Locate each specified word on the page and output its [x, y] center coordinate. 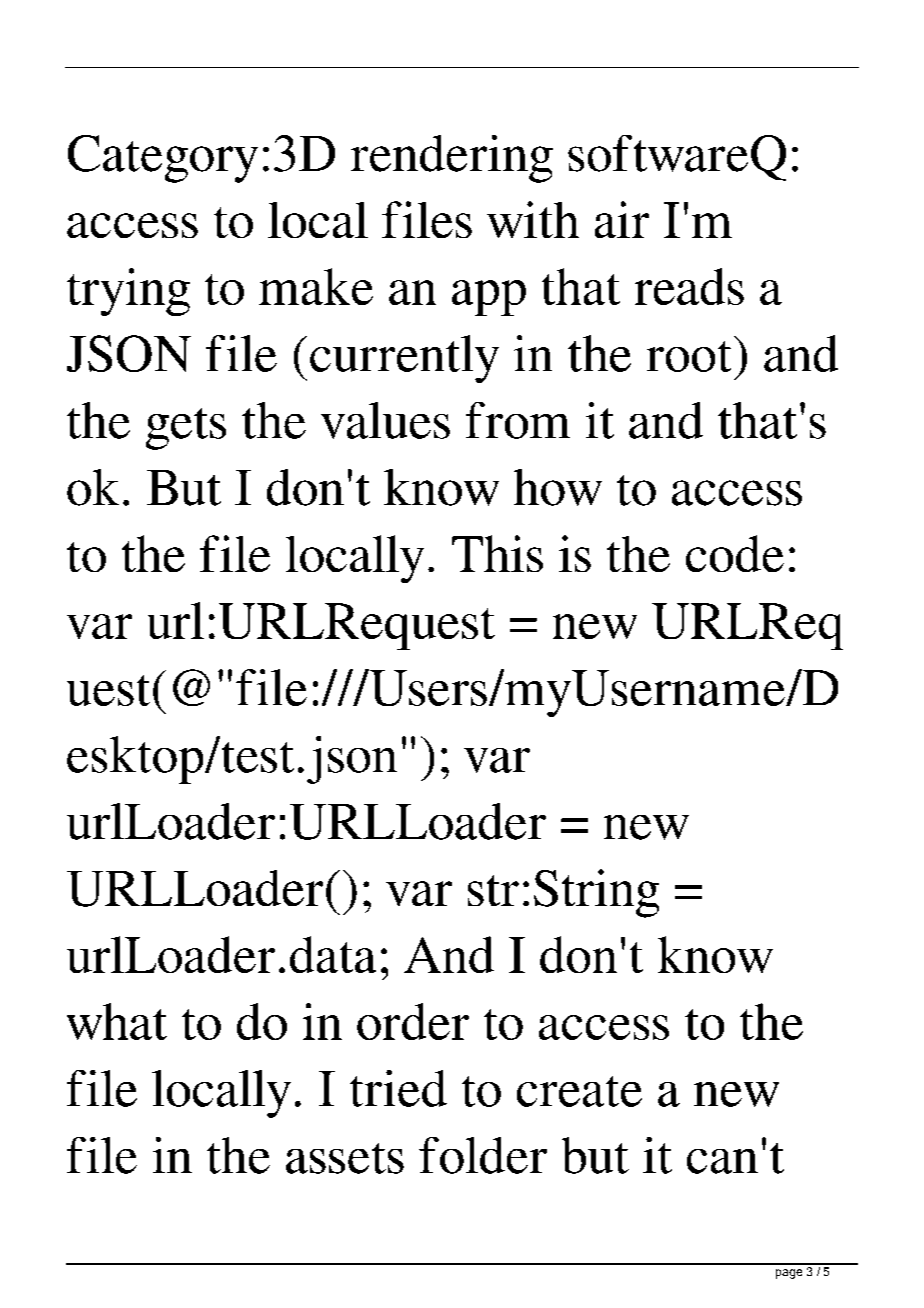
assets [345, 1158]
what [117, 1021]
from [518, 420]
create [579, 1091]
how [558, 487]
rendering [452, 159]
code [735, 553]
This [497, 553]
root [689, 356]
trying [128, 292]
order [413, 1021]
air [622, 219]
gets [186, 429]
